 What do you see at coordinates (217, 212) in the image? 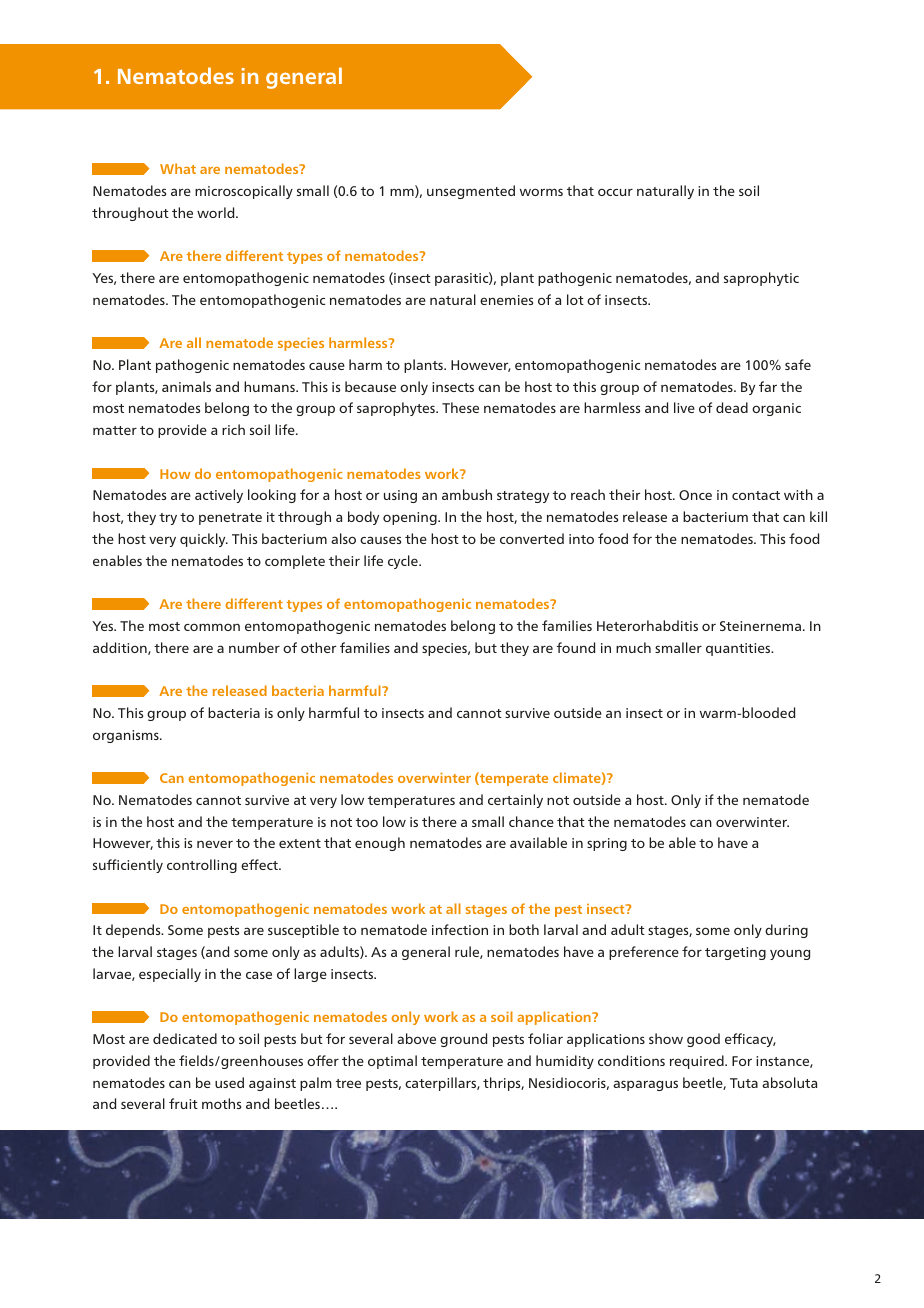
I see `world` at bounding box center [217, 212].
